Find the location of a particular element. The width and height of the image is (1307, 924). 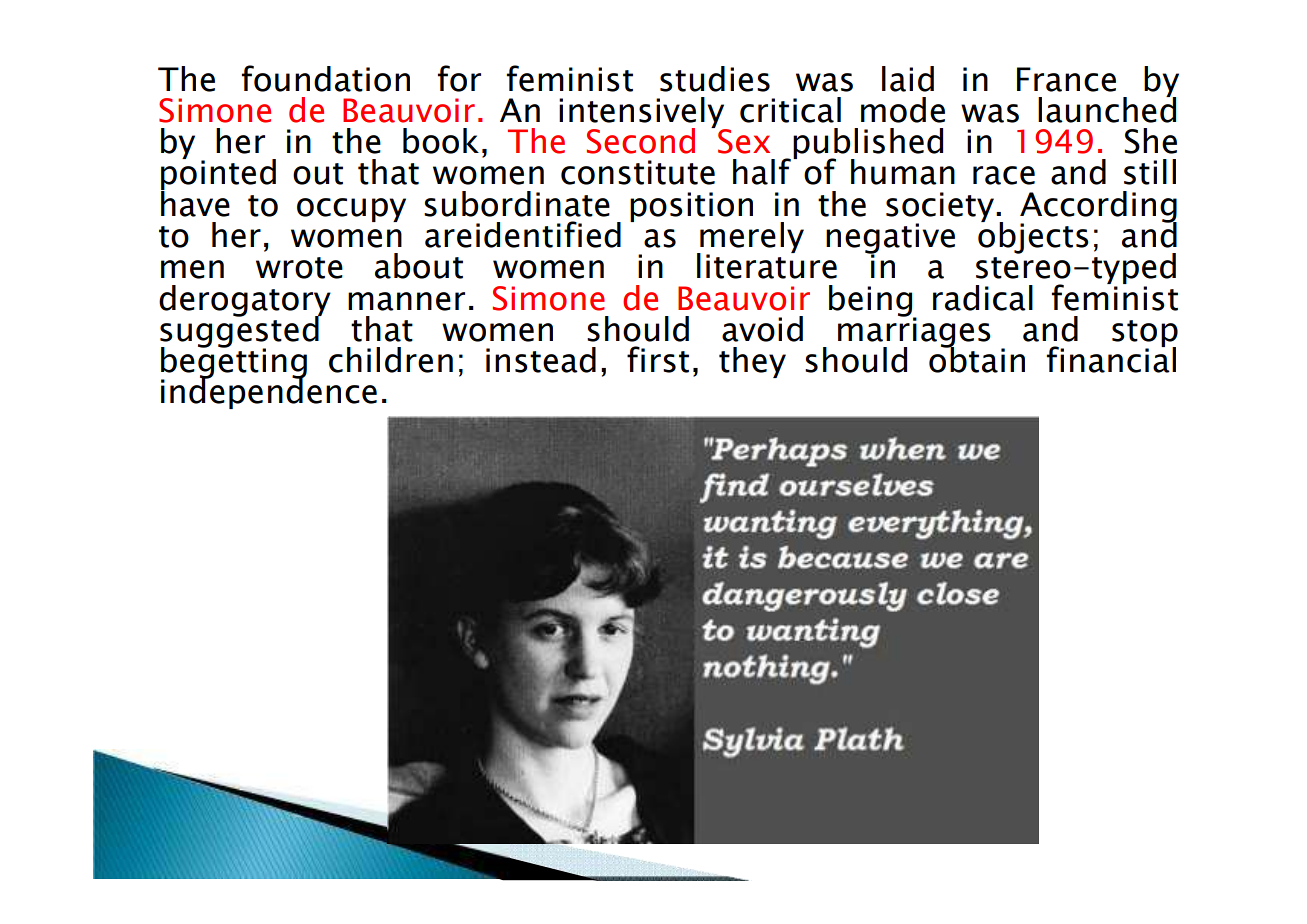

France is located at coordinates (1066, 79).
